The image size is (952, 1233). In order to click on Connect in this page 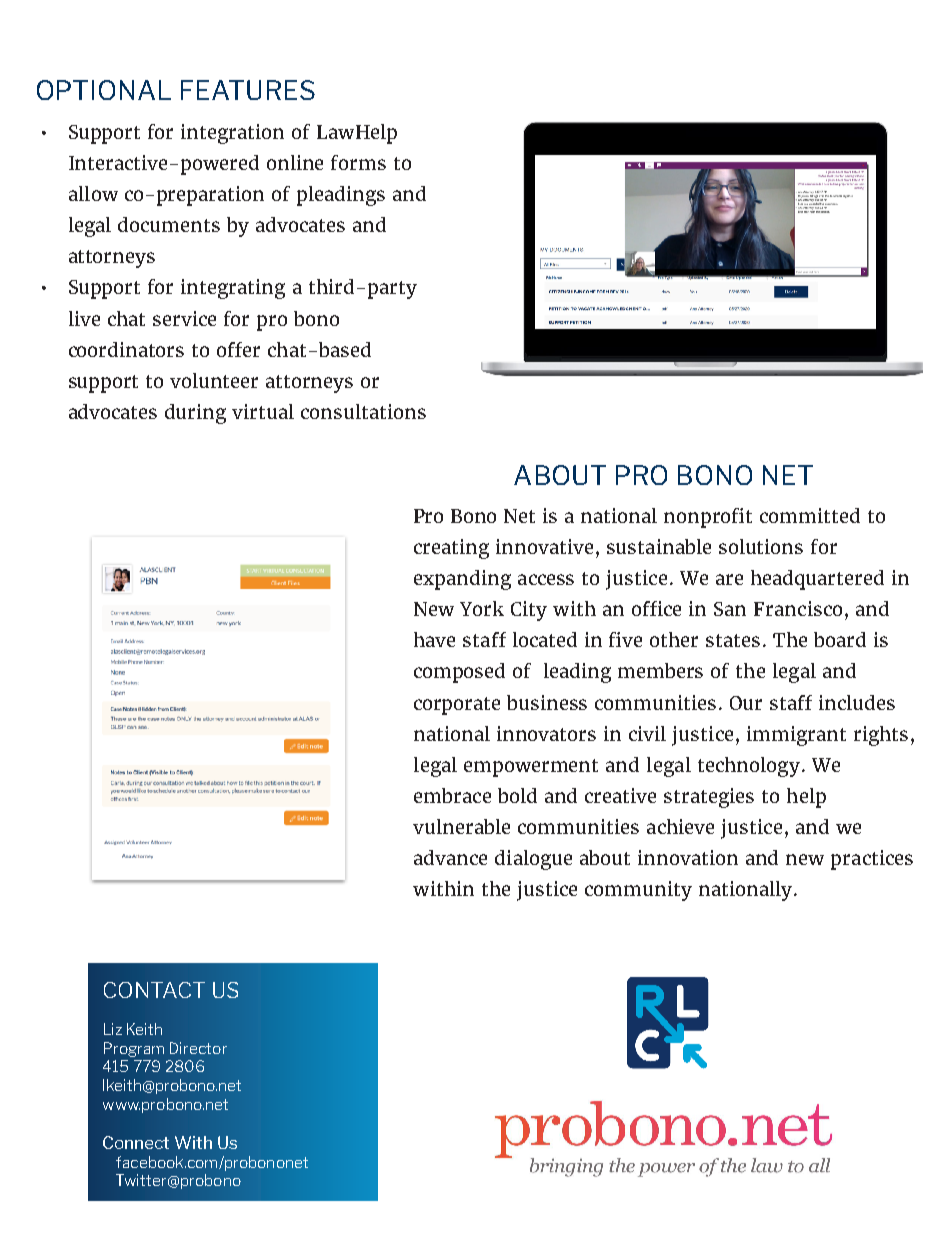, I will do `click(136, 1142)`.
